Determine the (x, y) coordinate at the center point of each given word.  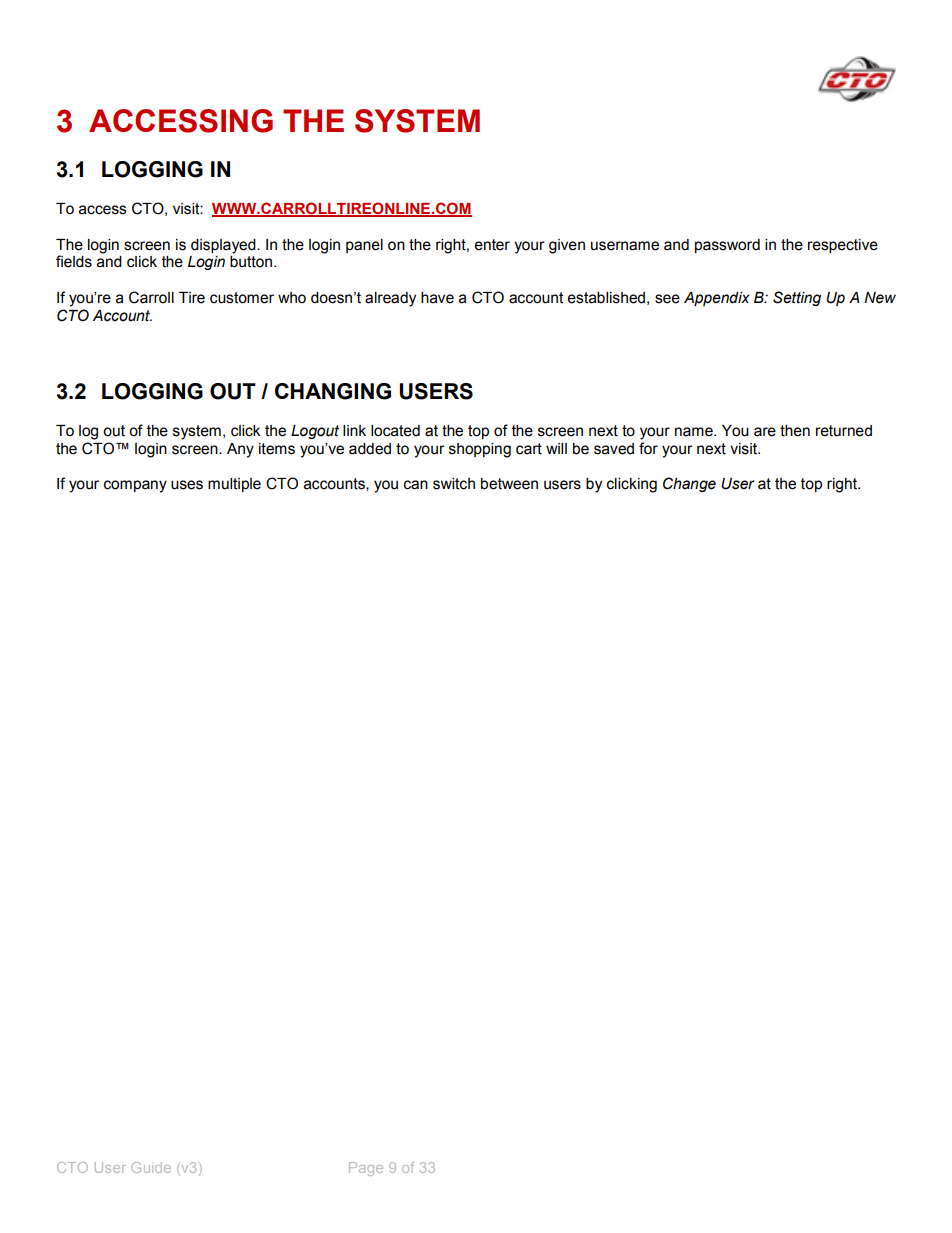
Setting (797, 298)
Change (689, 484)
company (135, 486)
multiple (234, 485)
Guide (151, 1167)
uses (187, 485)
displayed (224, 246)
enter (492, 245)
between (509, 484)
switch (454, 484)
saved (614, 449)
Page (366, 1169)
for (648, 448)
